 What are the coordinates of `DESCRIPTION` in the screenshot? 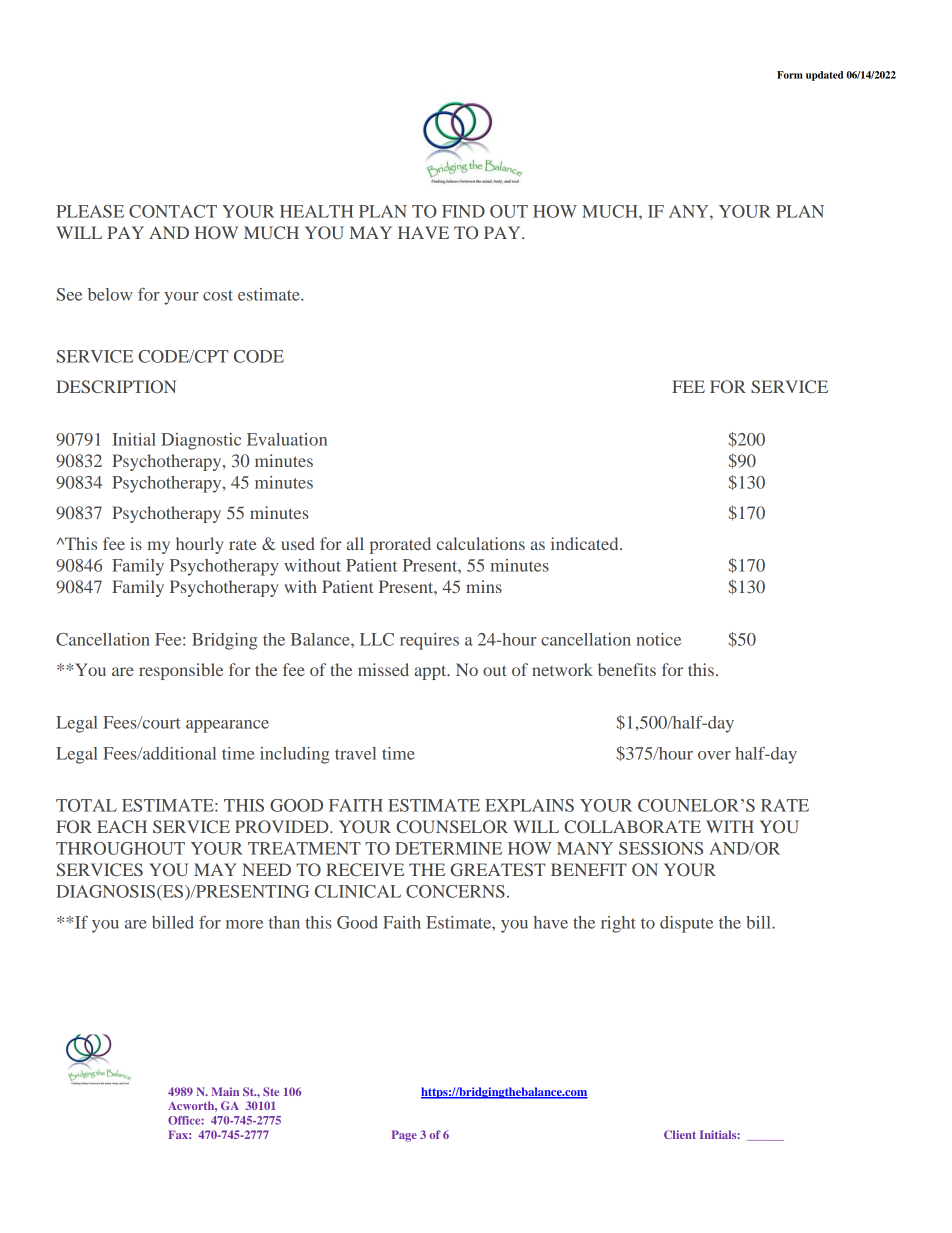 It's located at (116, 386).
